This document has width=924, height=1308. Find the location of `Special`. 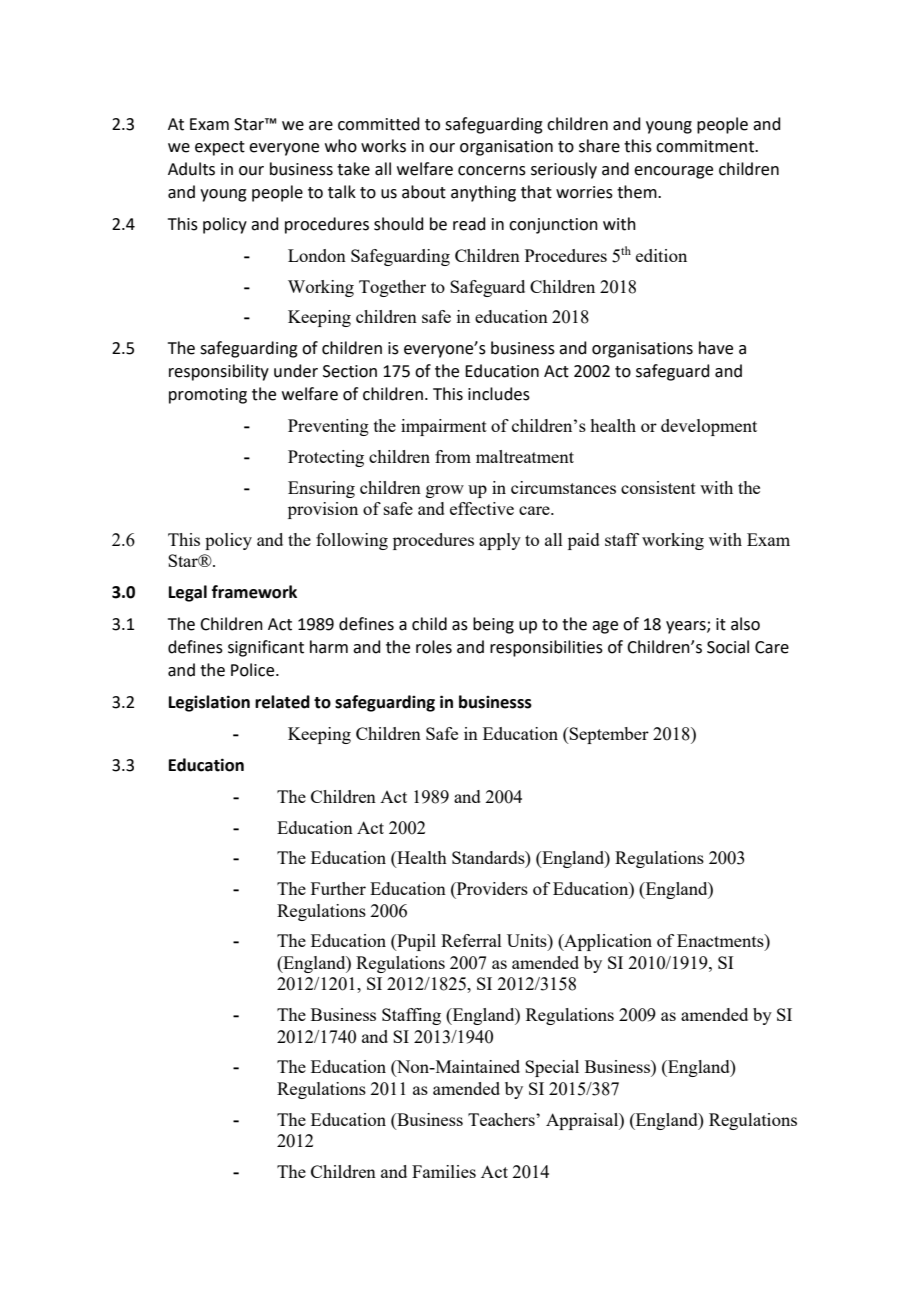

Special is located at coordinates (552, 1068).
